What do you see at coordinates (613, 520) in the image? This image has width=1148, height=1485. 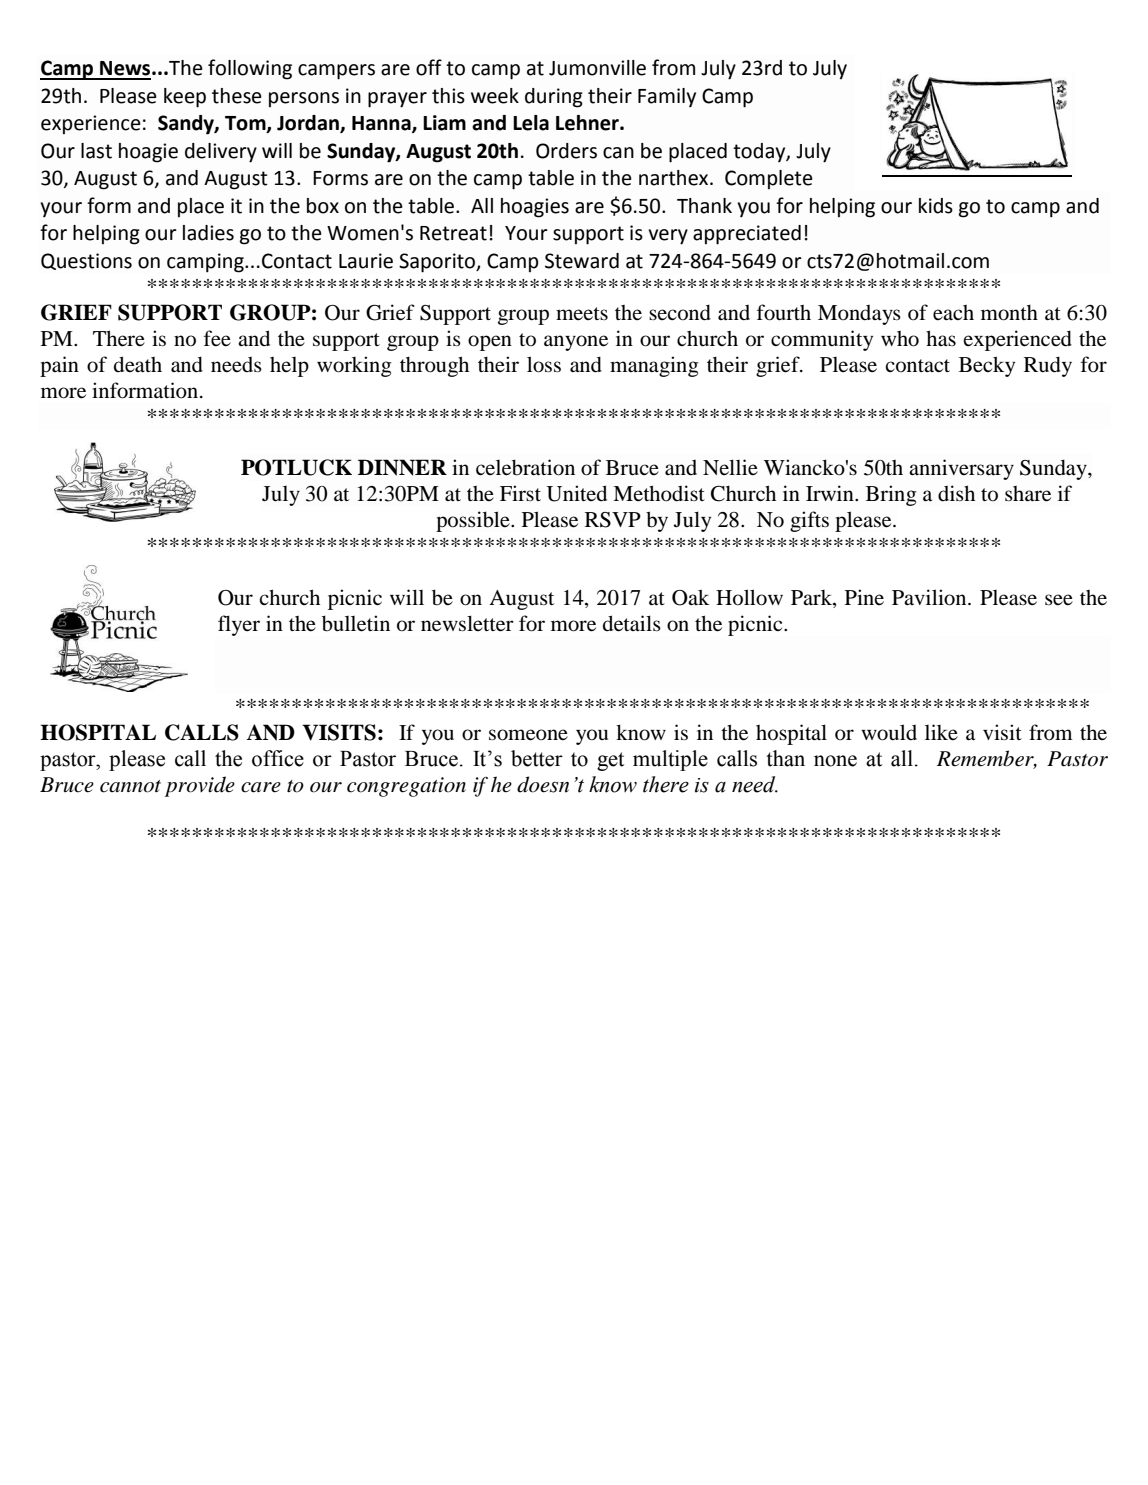 I see `RSVP` at bounding box center [613, 520].
